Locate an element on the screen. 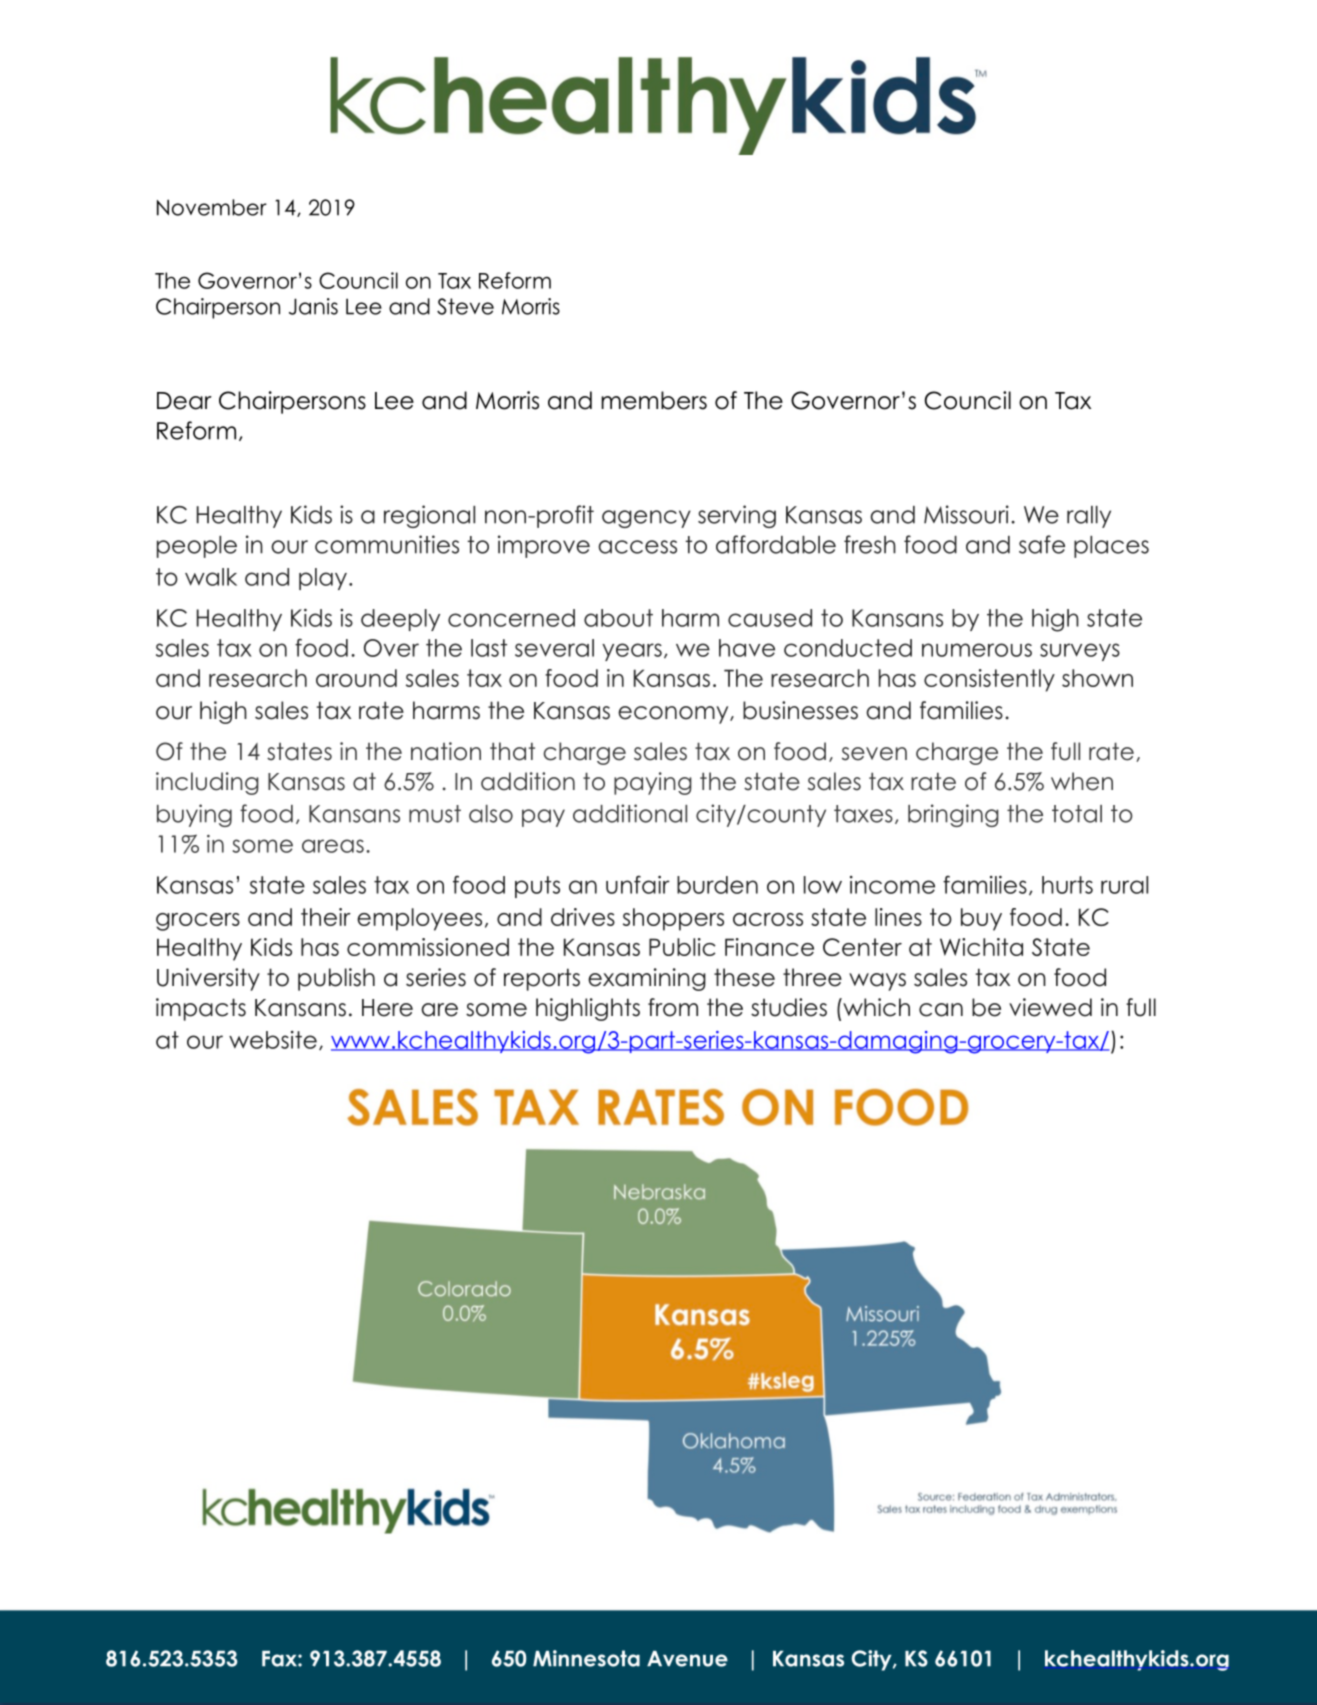  viewed is located at coordinates (1050, 1007).
